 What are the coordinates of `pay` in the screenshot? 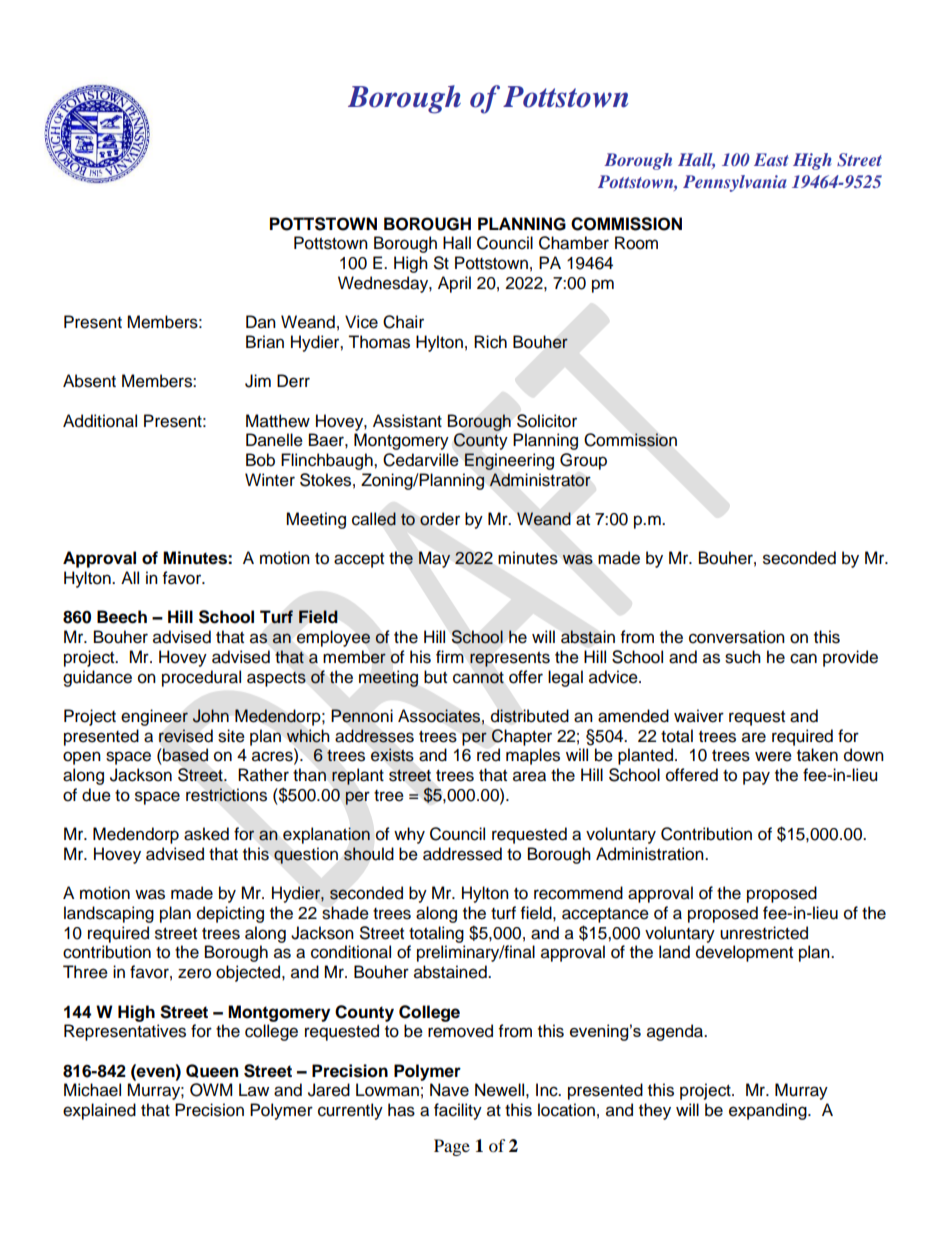 It's located at (756, 778).
